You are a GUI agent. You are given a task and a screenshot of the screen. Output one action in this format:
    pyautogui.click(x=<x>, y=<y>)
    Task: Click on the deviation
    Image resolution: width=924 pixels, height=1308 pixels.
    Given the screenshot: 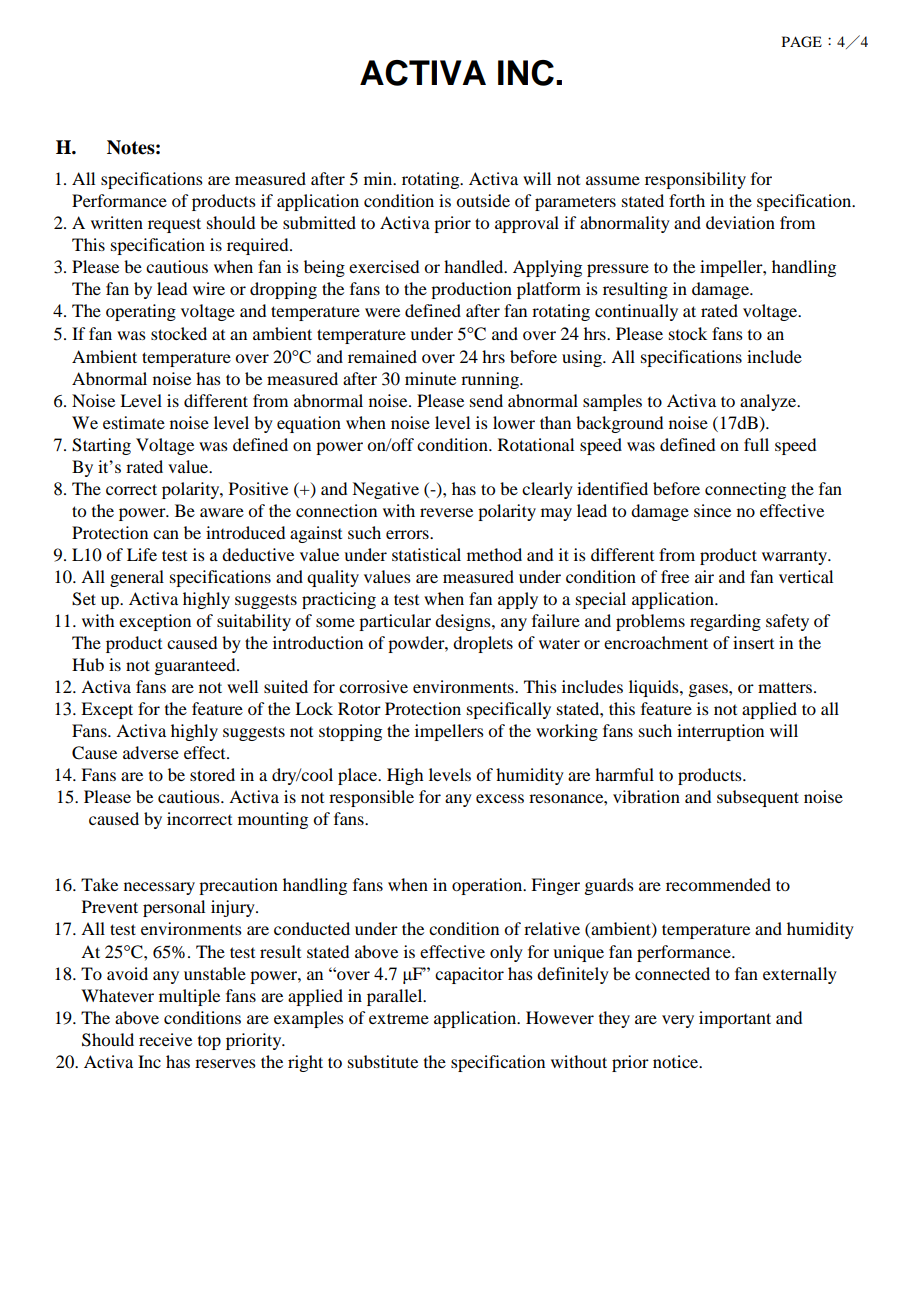 What is the action you would take?
    pyautogui.click(x=740, y=222)
